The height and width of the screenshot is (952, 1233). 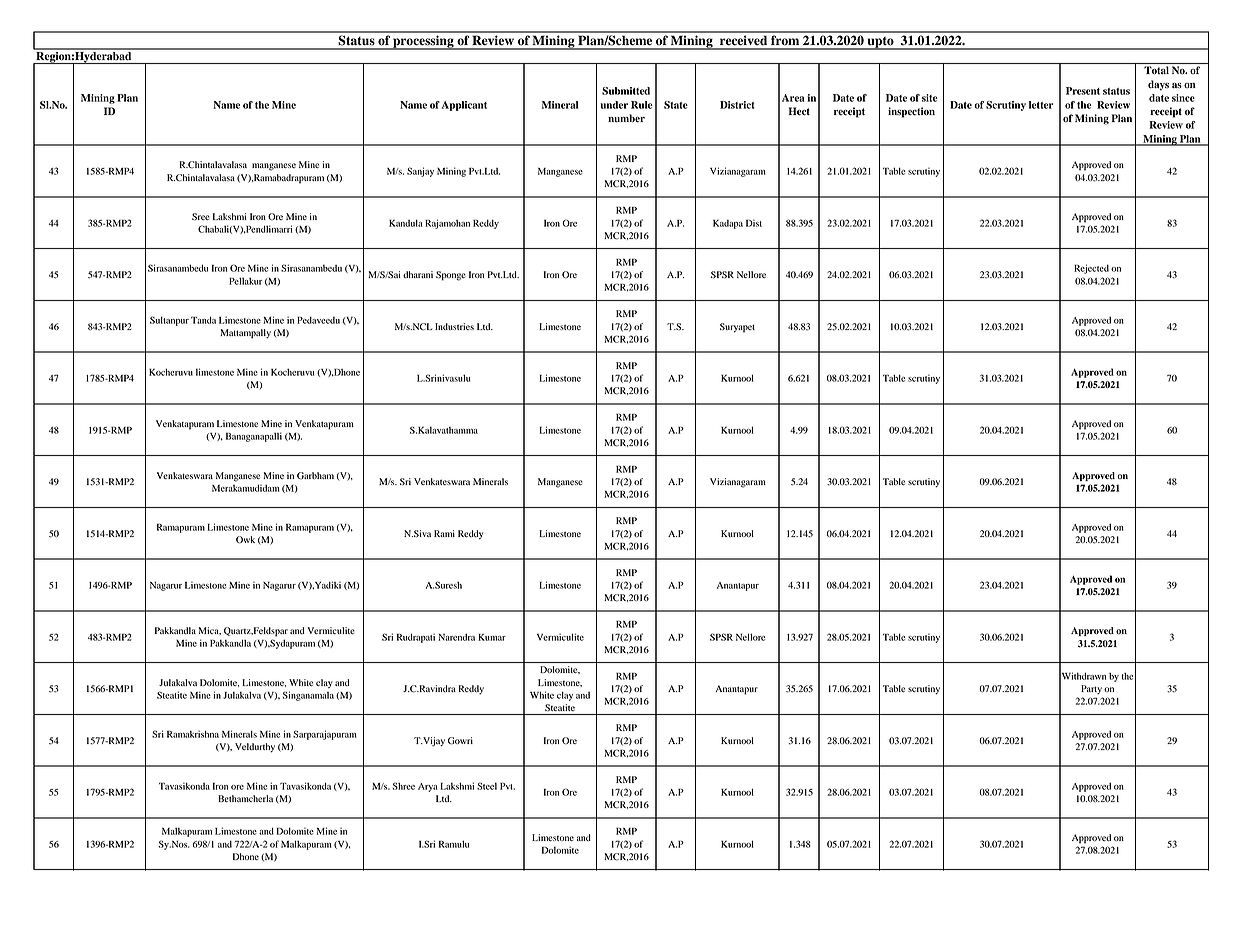 What do you see at coordinates (403, 786) in the screenshot?
I see `Shree` at bounding box center [403, 786].
